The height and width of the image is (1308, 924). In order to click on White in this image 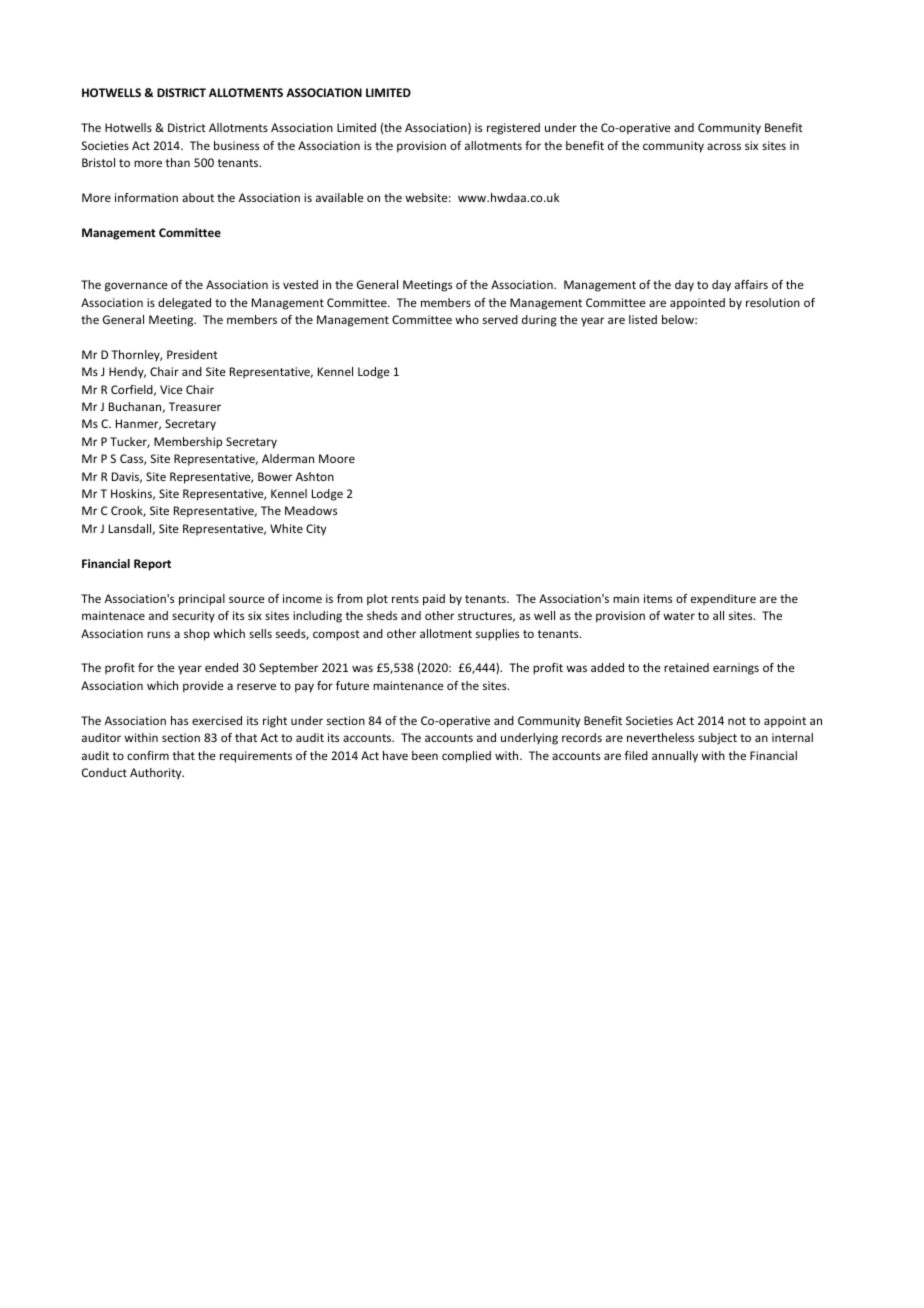, I will do `click(286, 528)`.
